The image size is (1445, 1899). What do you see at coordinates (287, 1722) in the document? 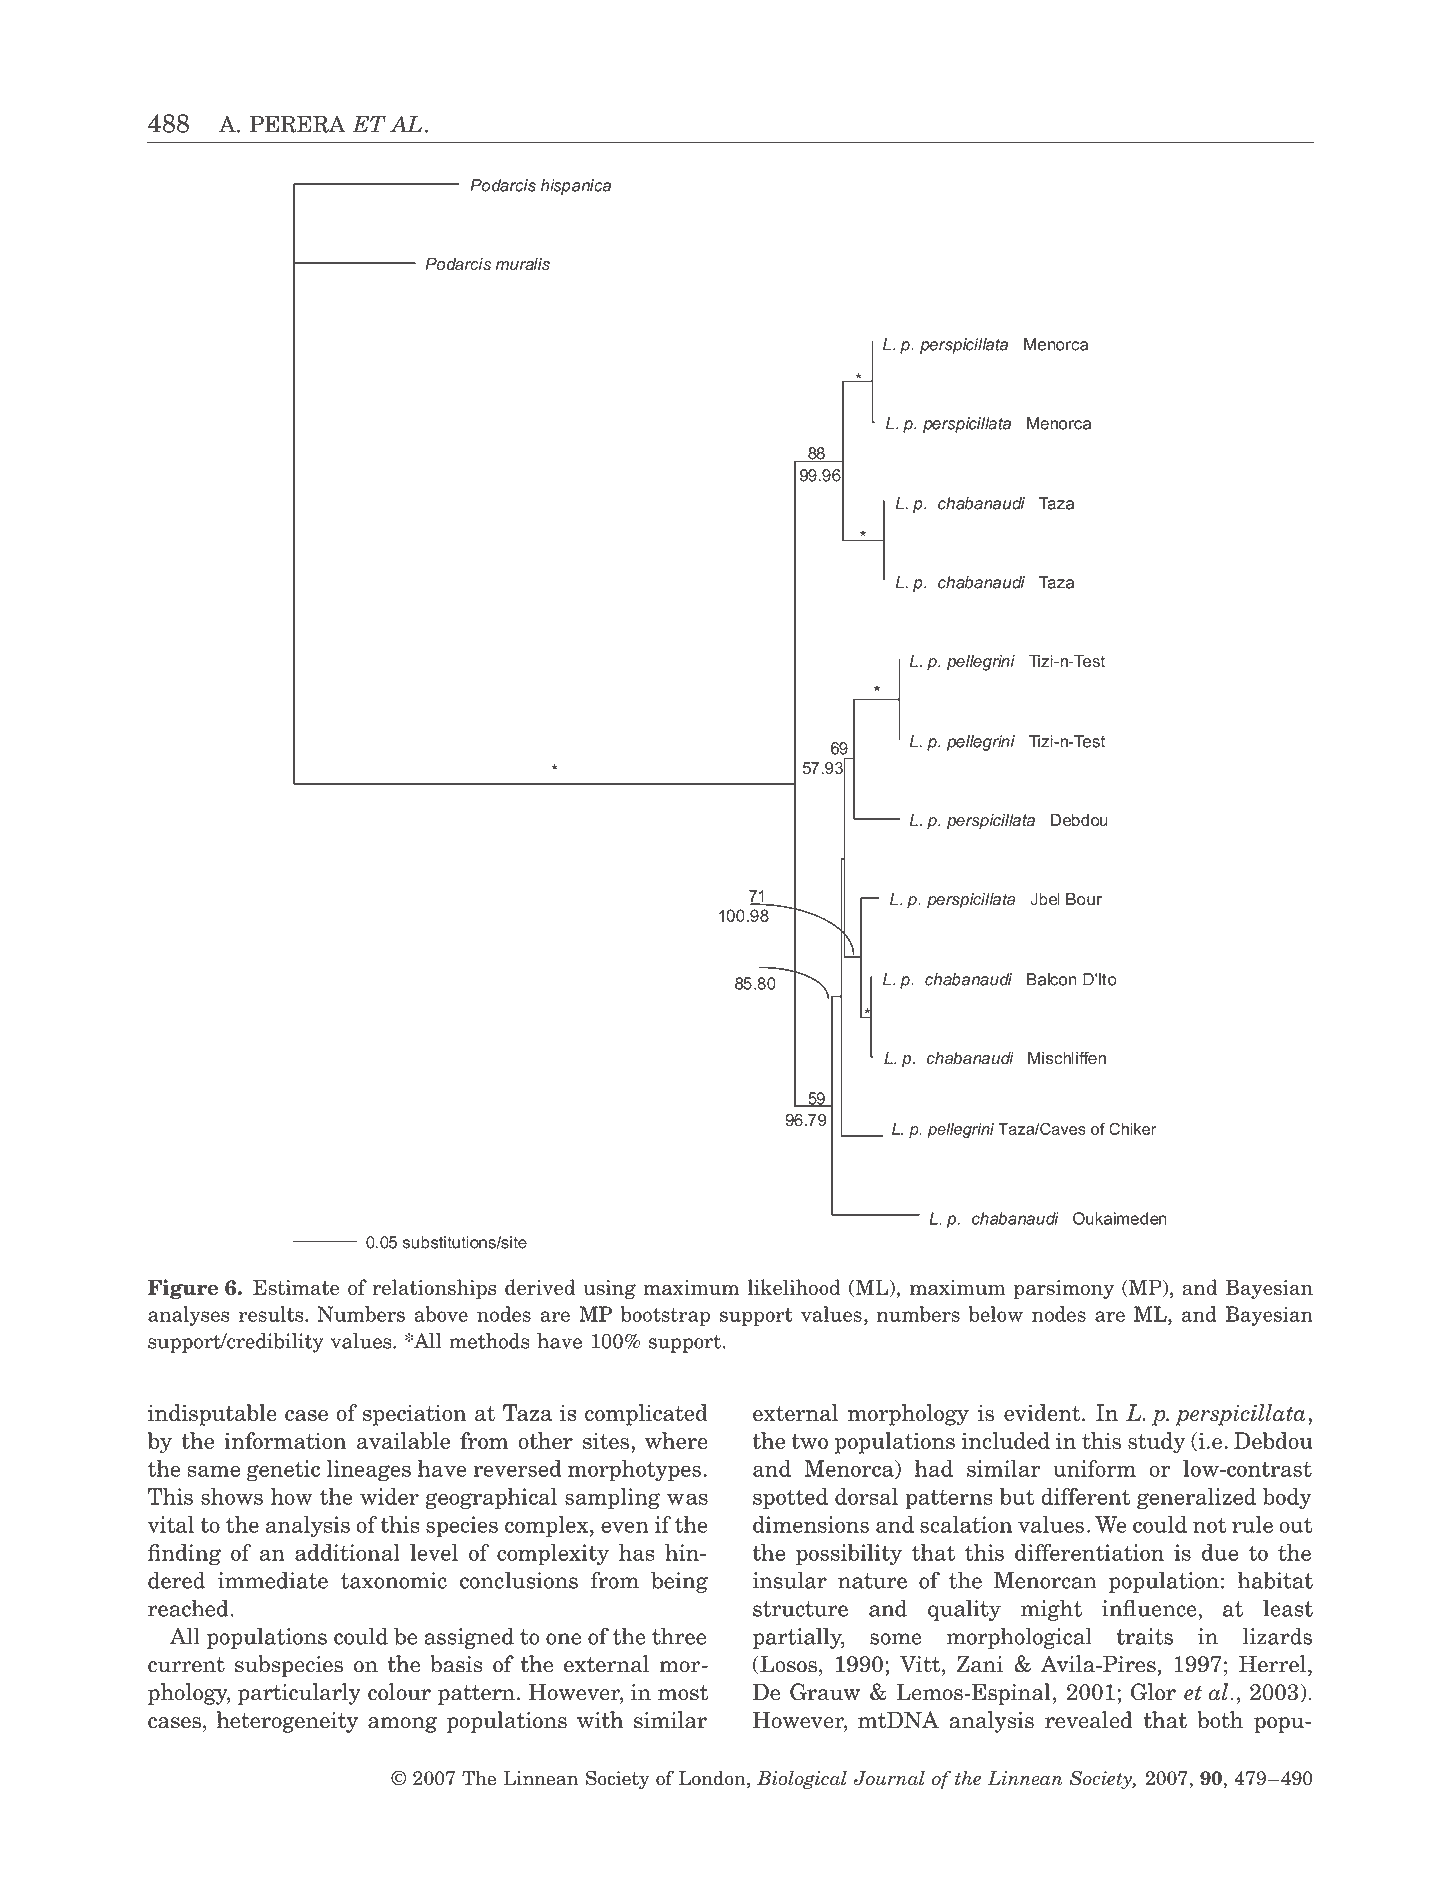
I see `heterogeneity` at bounding box center [287, 1722].
